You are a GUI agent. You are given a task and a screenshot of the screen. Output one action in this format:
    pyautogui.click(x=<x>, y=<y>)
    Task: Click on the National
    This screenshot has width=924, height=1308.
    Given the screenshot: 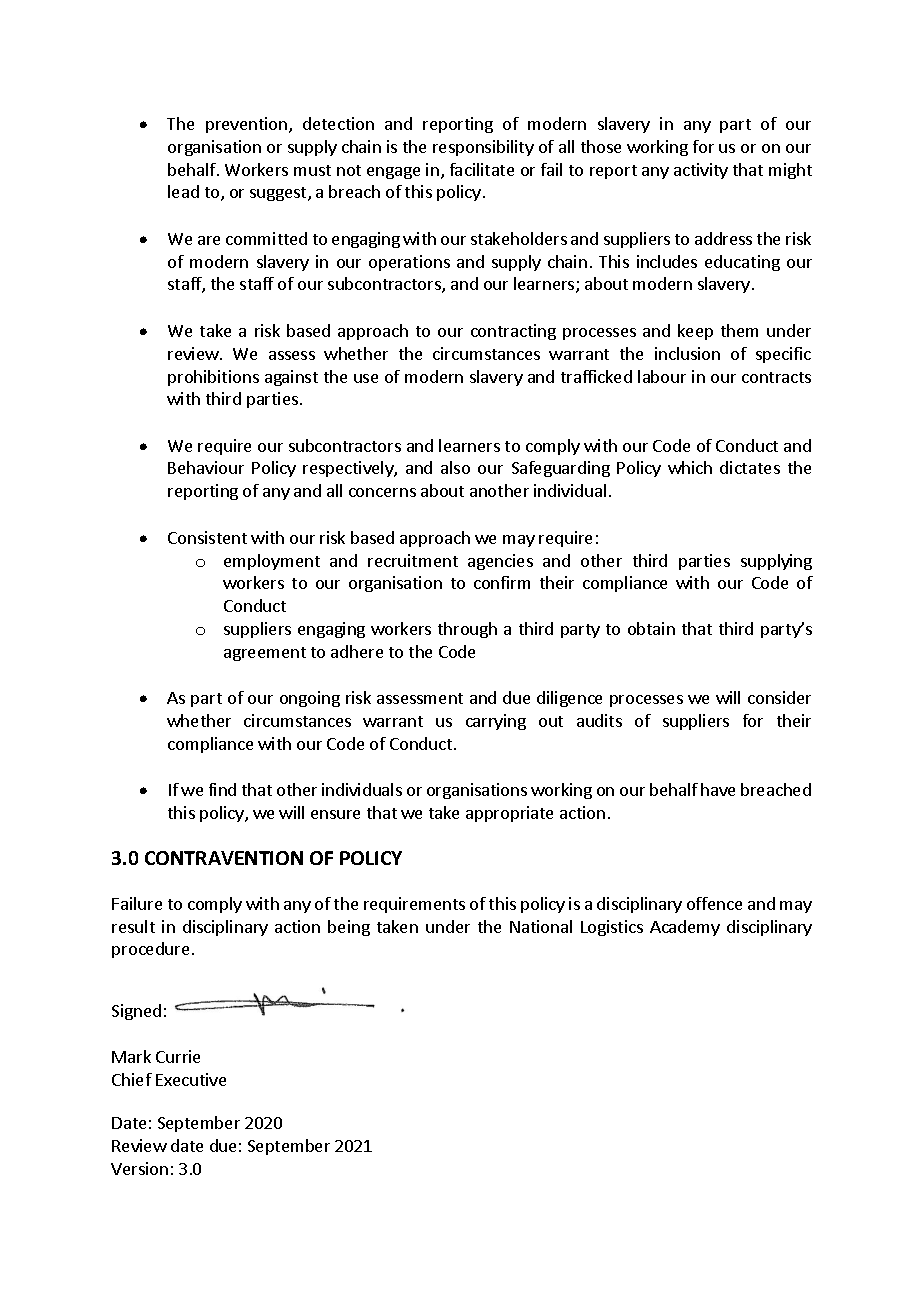 What is the action you would take?
    pyautogui.click(x=541, y=926)
